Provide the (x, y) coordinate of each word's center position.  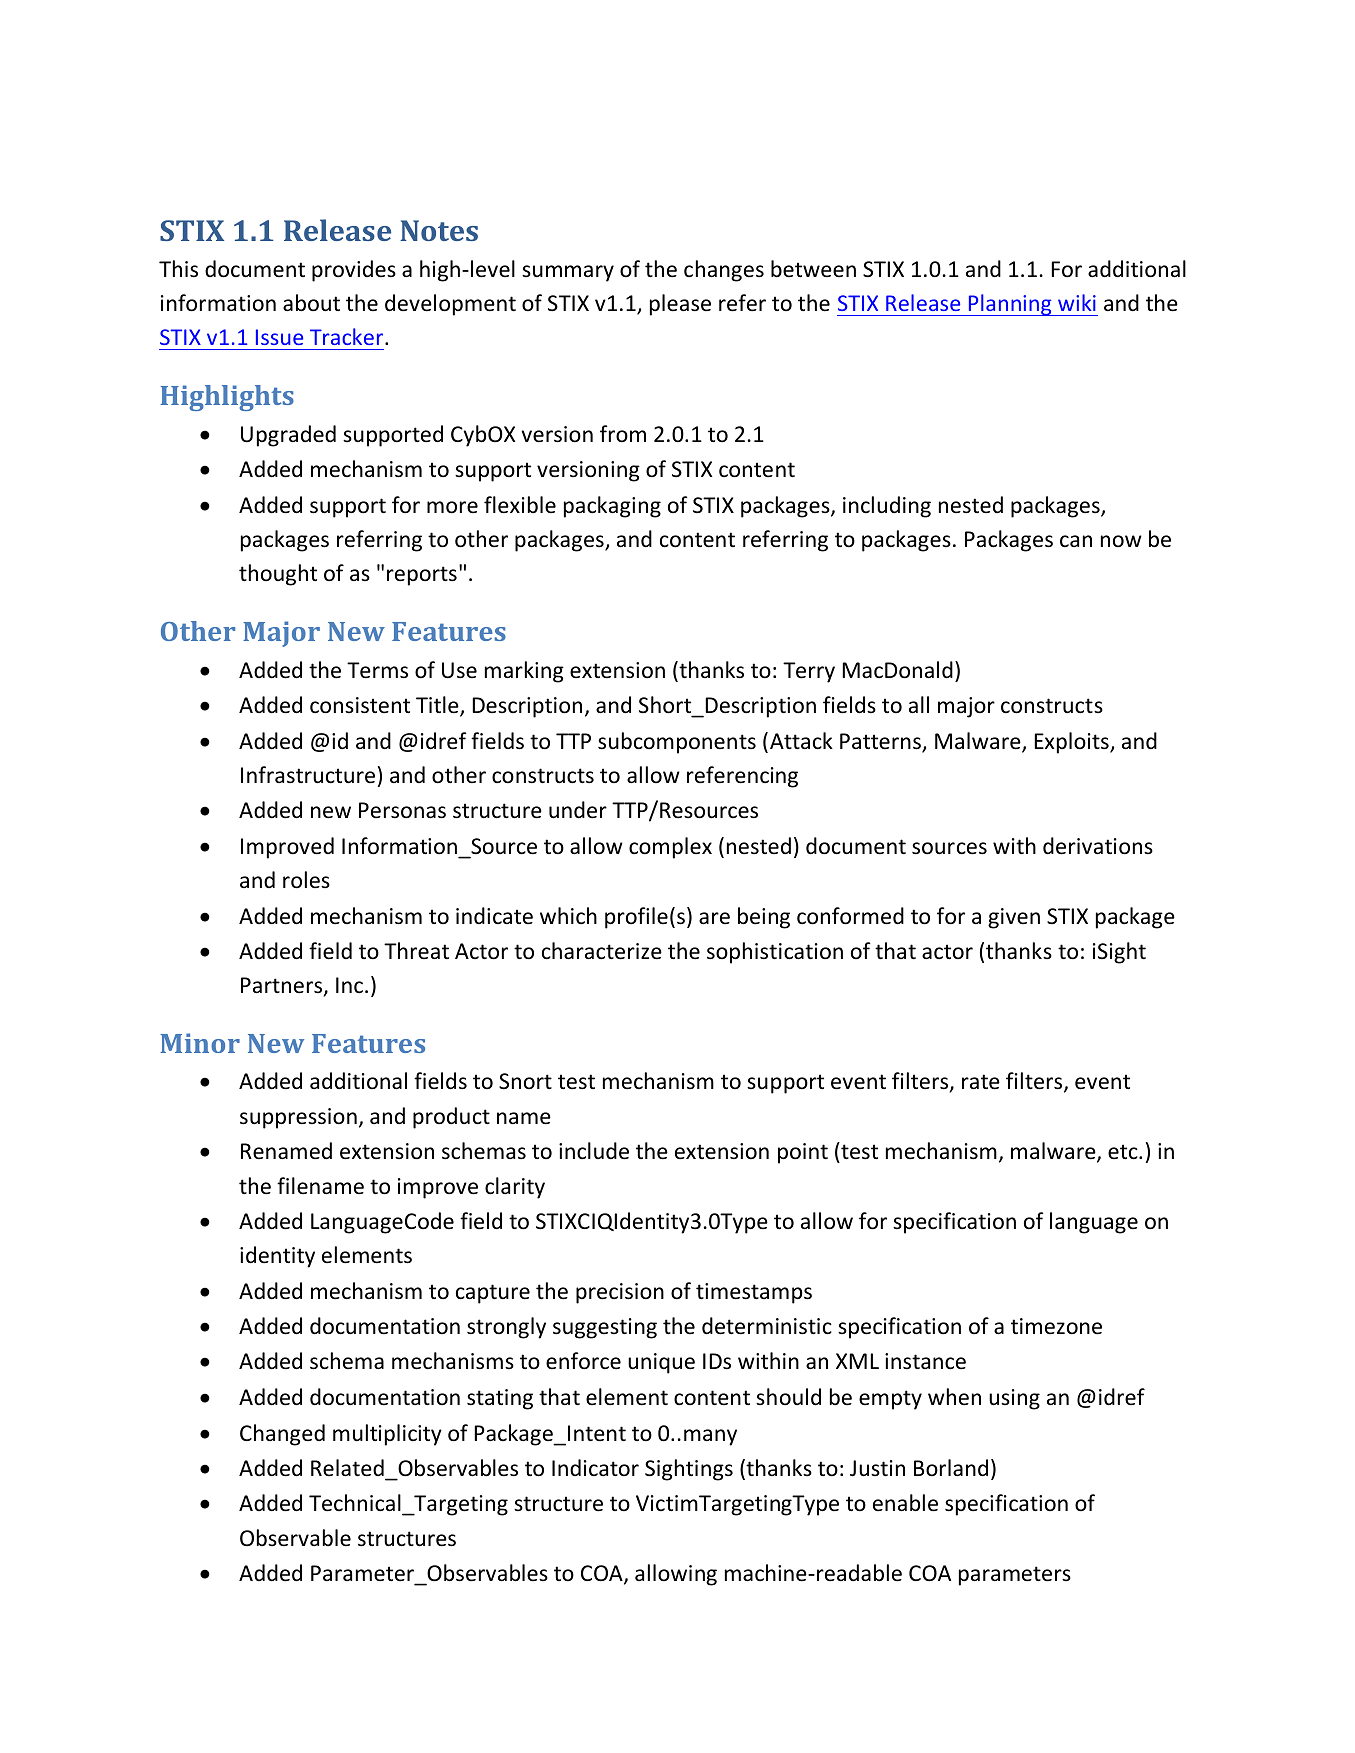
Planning (1010, 305)
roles (306, 880)
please (680, 305)
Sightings (689, 1470)
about (311, 303)
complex (670, 848)
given (1014, 918)
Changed (282, 1435)
